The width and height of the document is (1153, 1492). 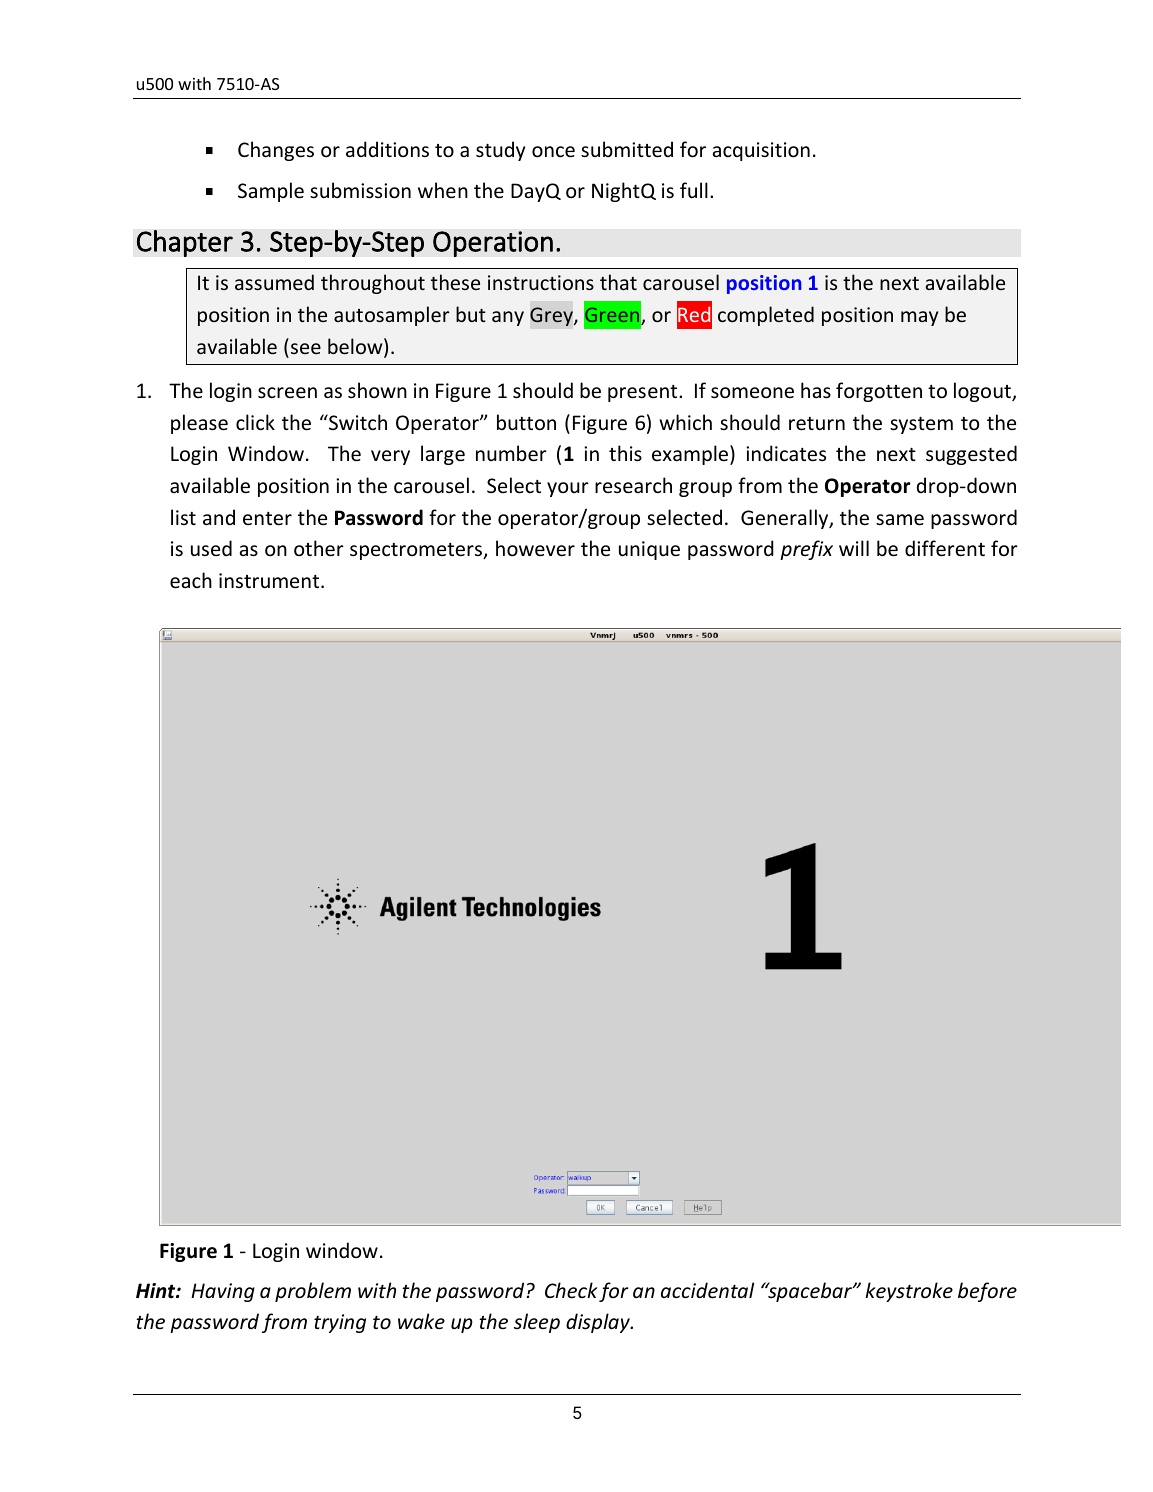 What do you see at coordinates (854, 548) in the document?
I see `will` at bounding box center [854, 548].
